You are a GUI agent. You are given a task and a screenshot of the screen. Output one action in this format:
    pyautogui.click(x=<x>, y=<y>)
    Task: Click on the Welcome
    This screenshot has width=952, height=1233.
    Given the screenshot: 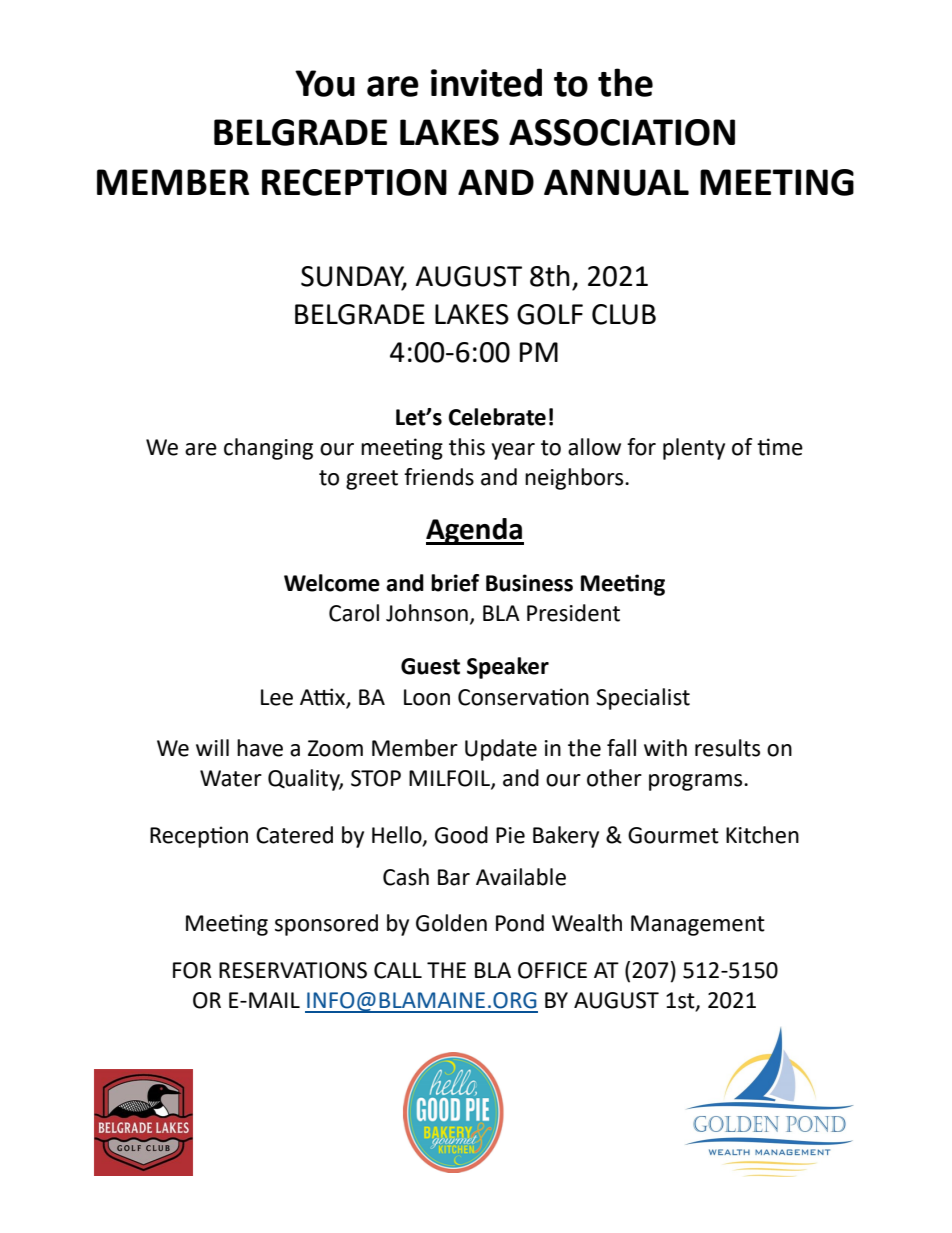 What is the action you would take?
    pyautogui.click(x=332, y=583)
